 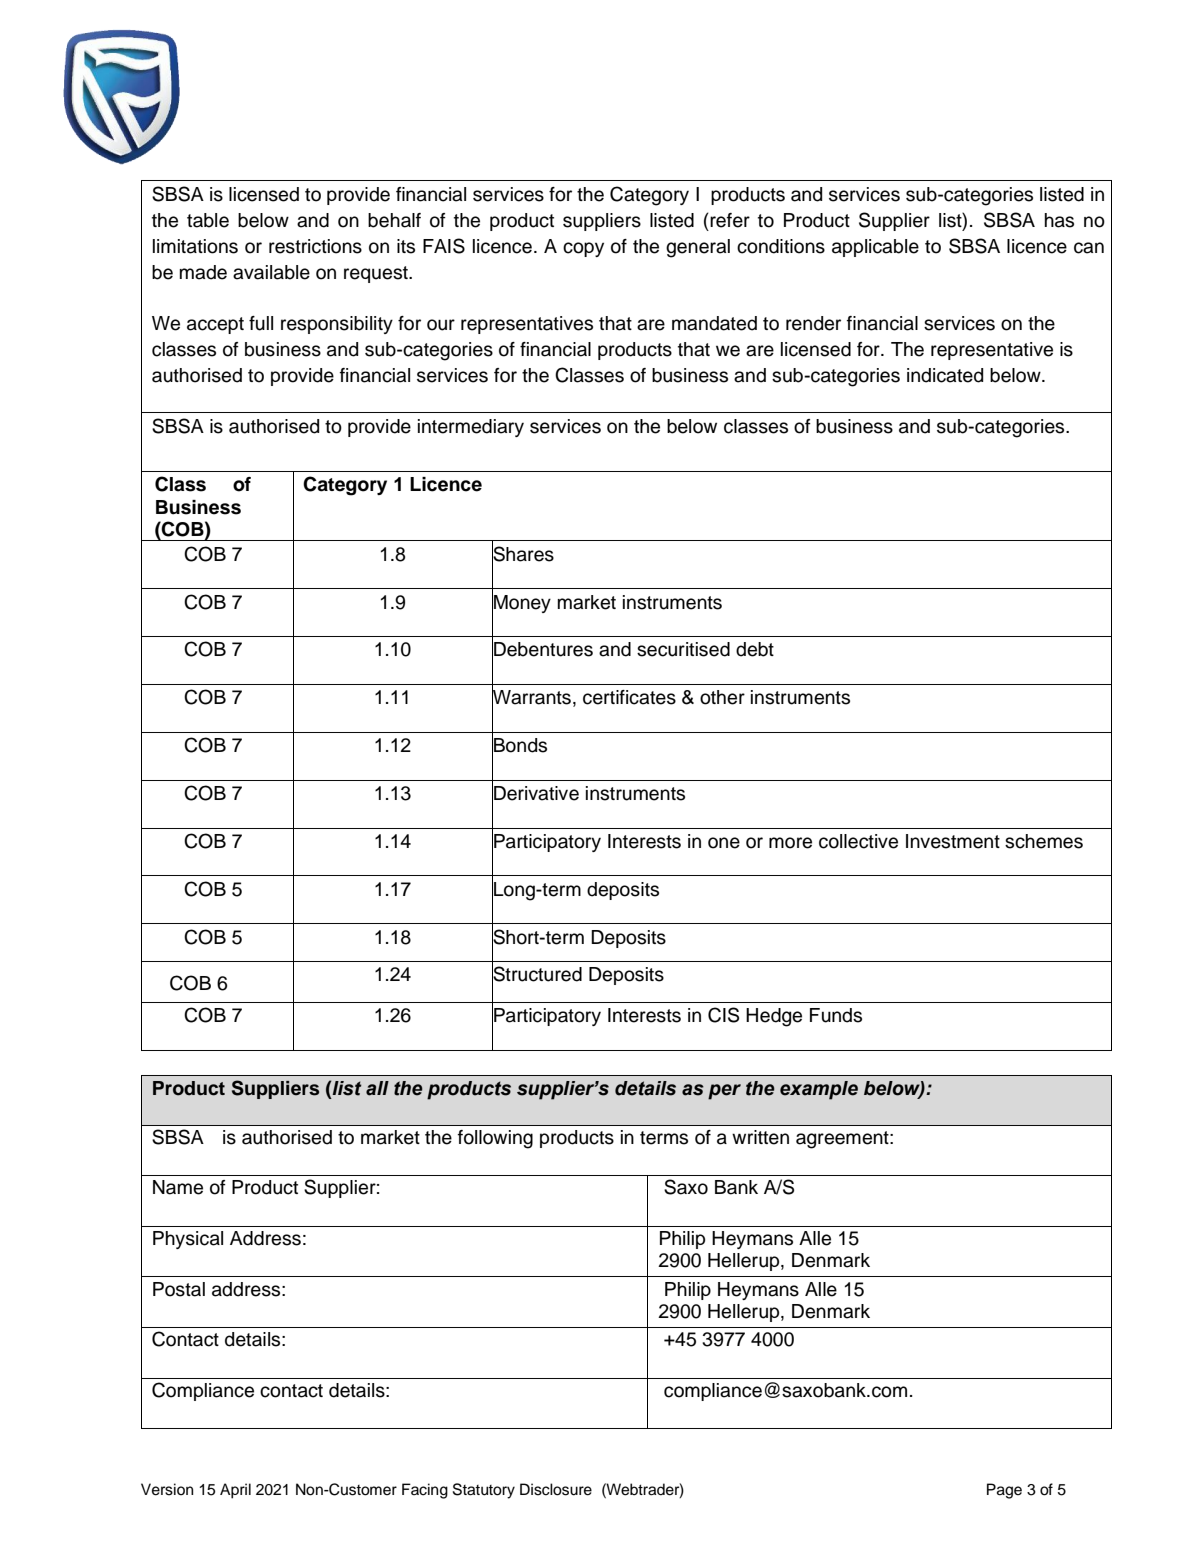 What do you see at coordinates (836, 1015) in the screenshot?
I see `Funds` at bounding box center [836, 1015].
